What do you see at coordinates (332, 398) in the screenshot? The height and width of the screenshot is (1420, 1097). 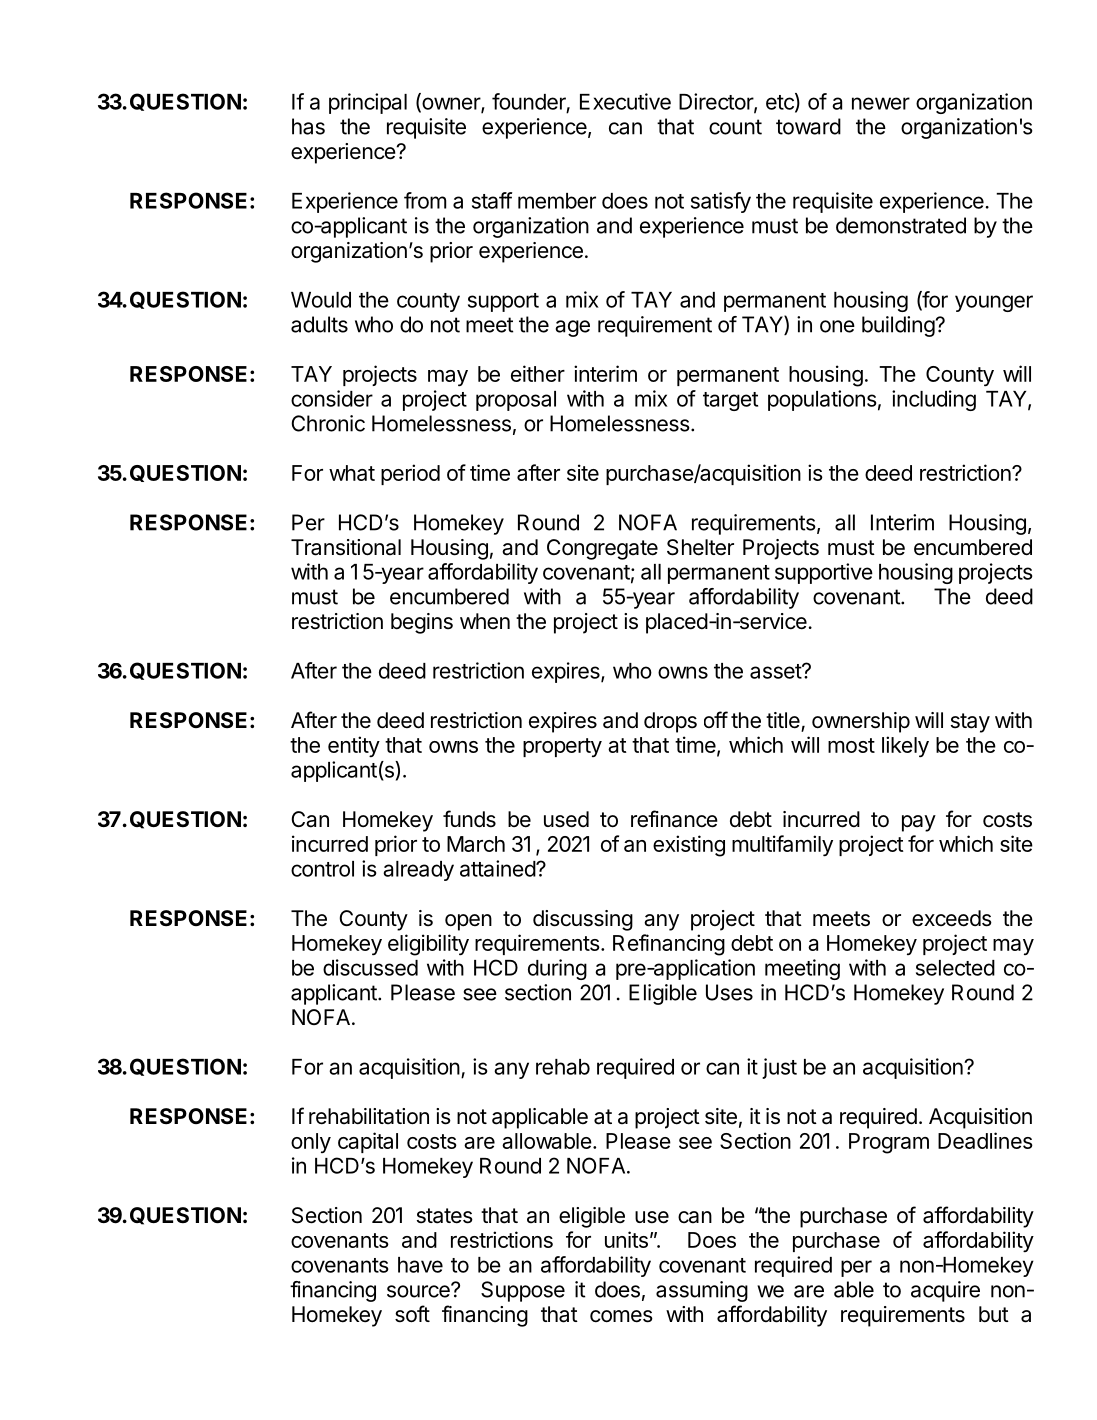 I see `consider` at bounding box center [332, 398].
